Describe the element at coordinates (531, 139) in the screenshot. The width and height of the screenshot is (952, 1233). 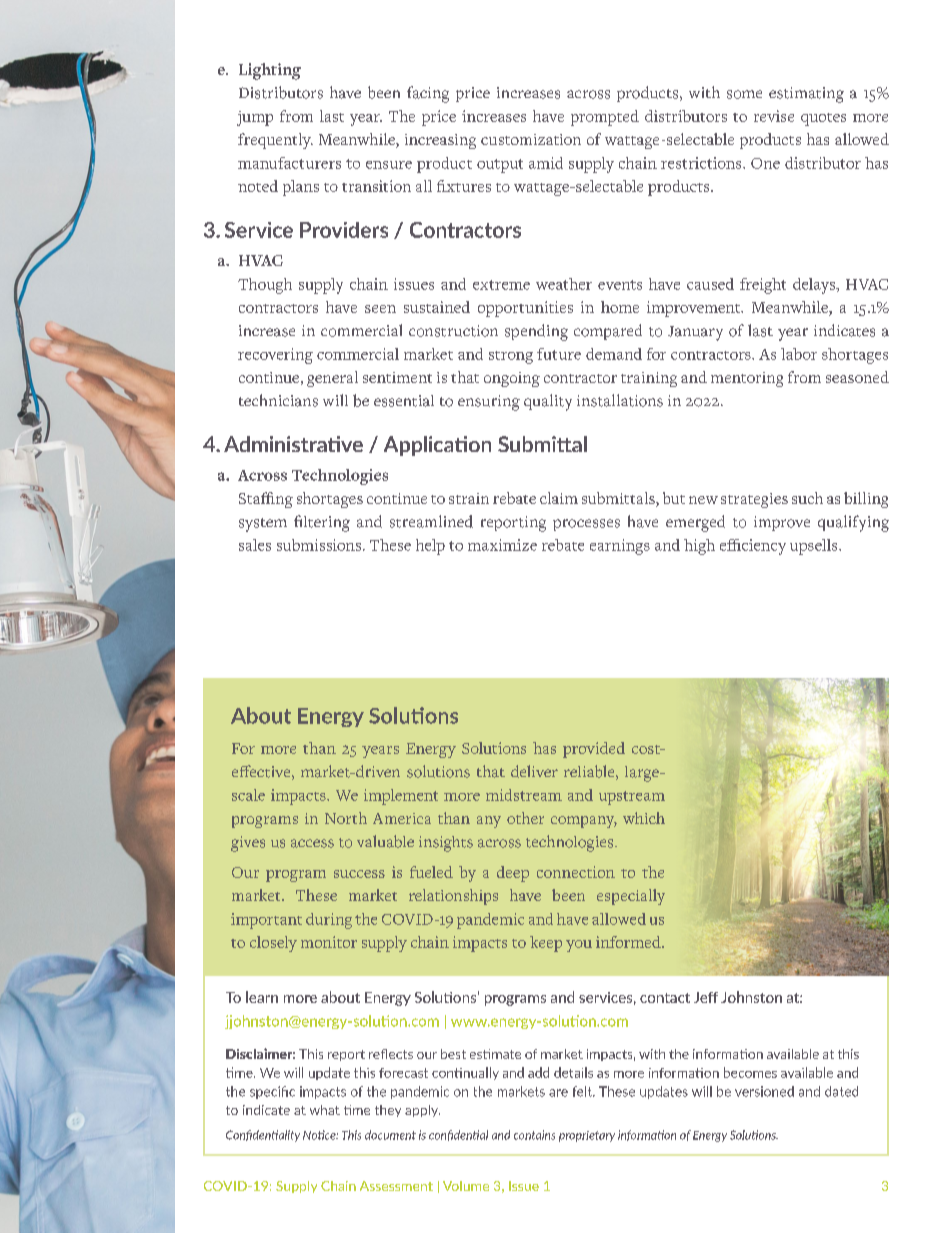
I see `customization` at that location.
